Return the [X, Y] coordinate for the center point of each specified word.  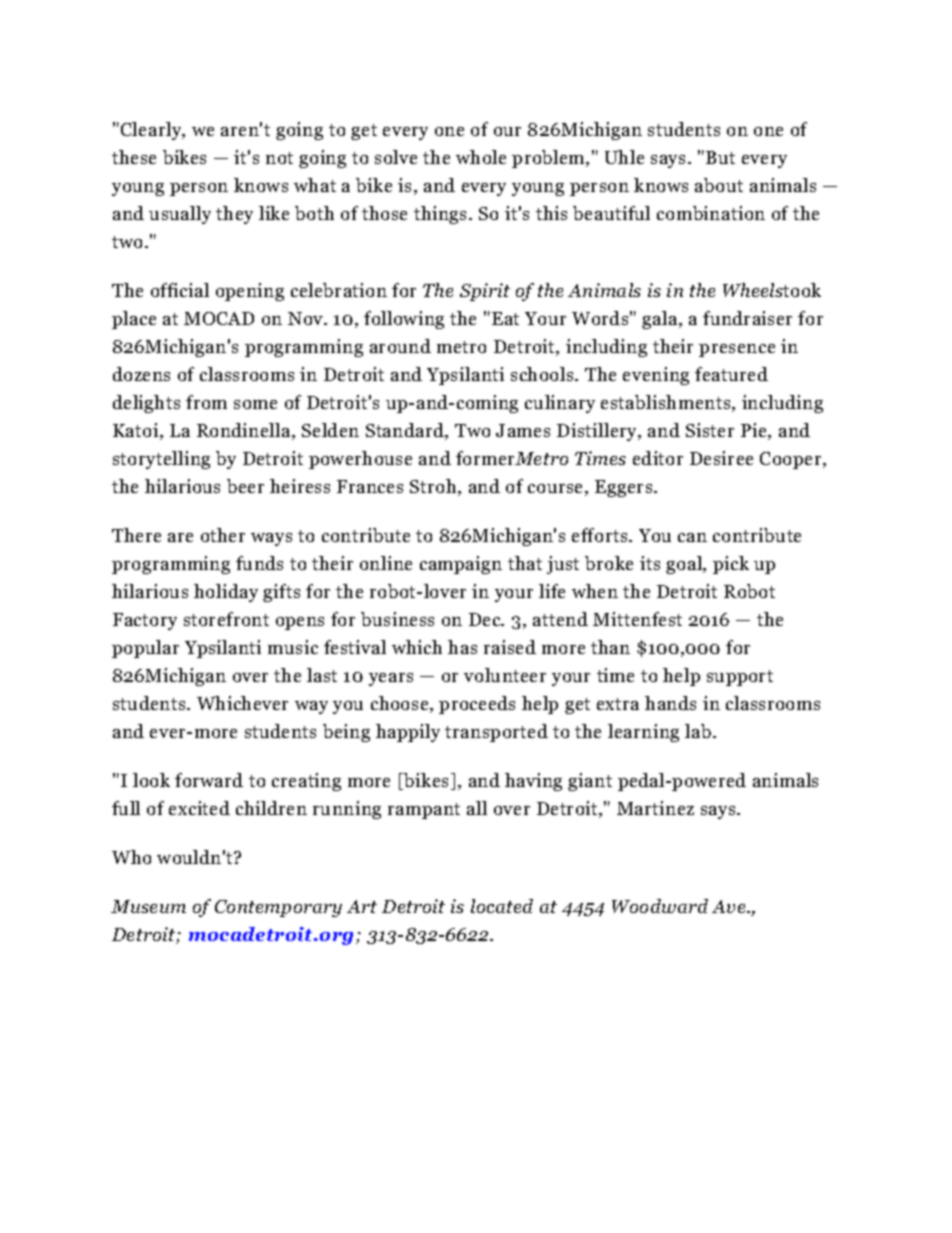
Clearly [152, 131]
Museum [148, 906]
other [223, 535]
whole [481, 157]
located [502, 906]
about [719, 185]
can [692, 537]
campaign [461, 565]
